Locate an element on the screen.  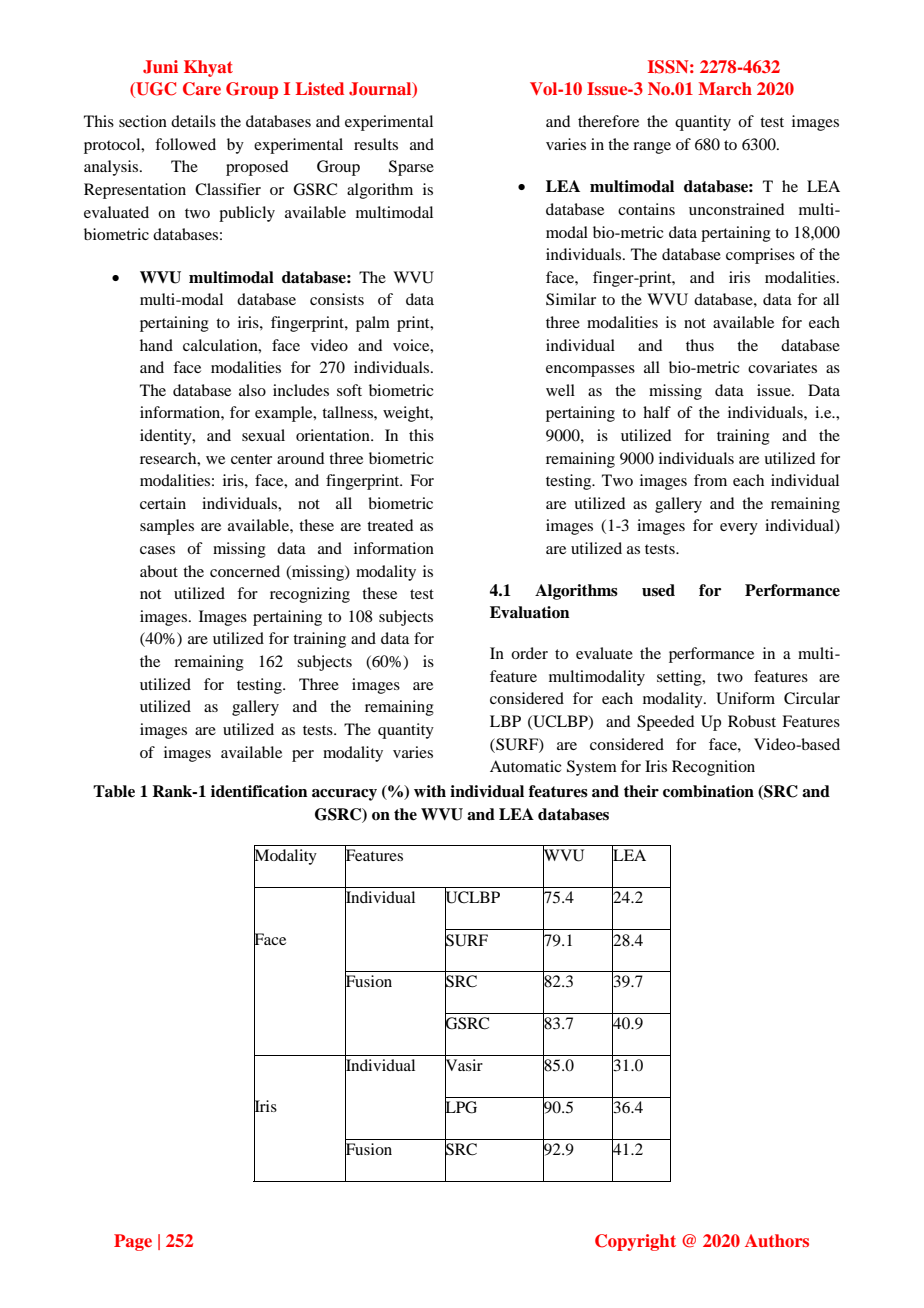
thus is located at coordinates (700, 345).
